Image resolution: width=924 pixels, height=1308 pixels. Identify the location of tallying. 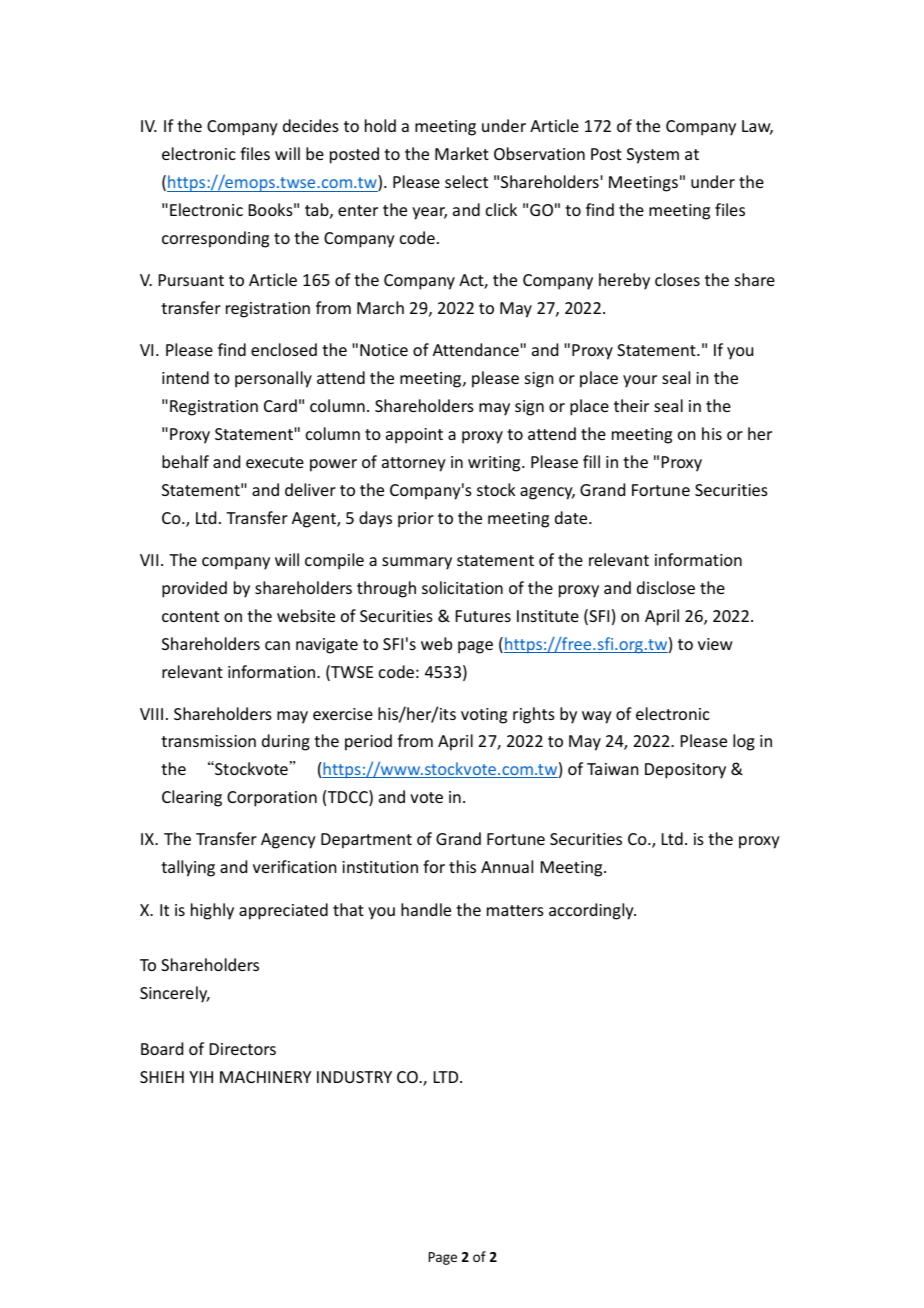
(188, 868).
